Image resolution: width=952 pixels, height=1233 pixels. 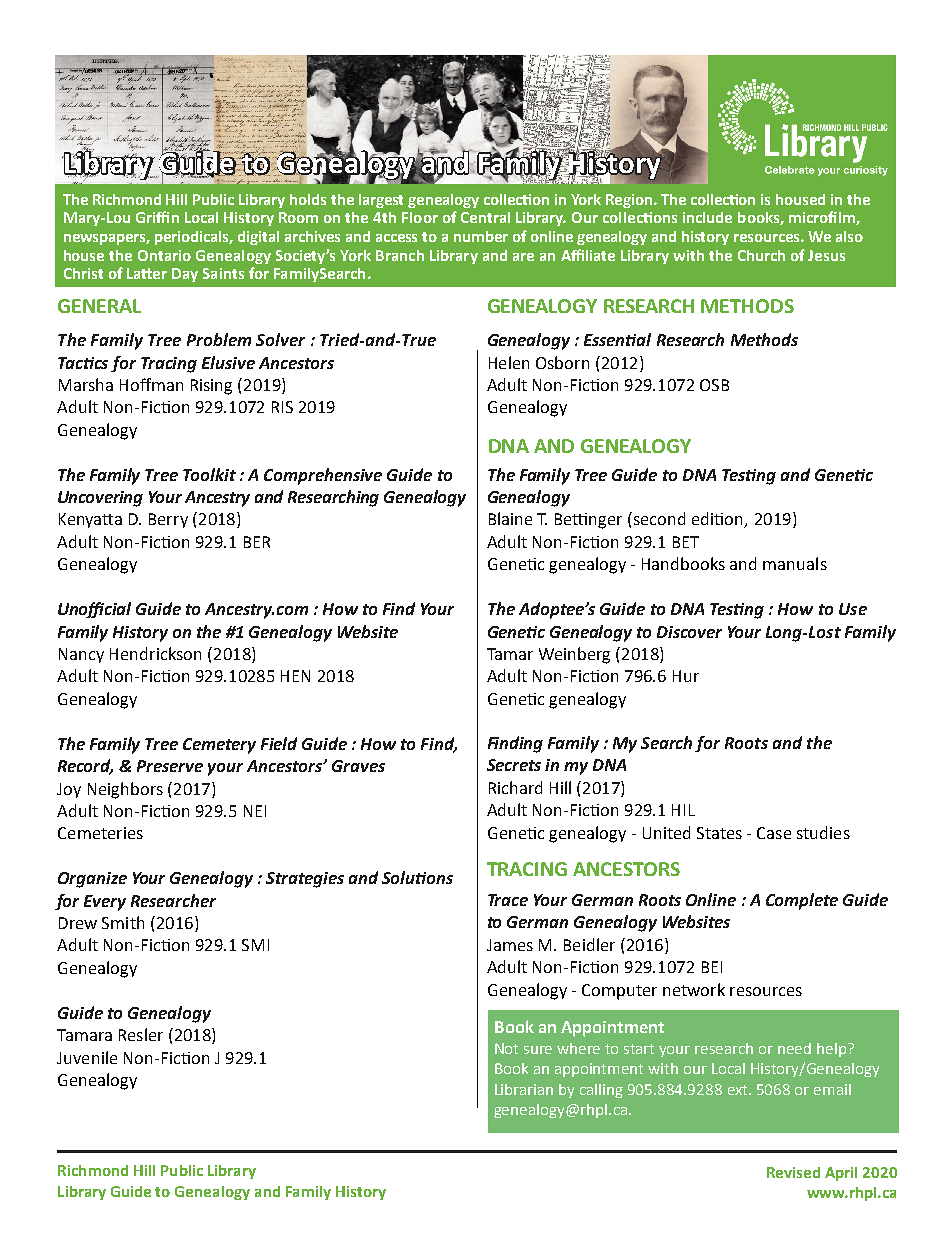 What do you see at coordinates (524, 1089) in the screenshot?
I see `Librarian` at bounding box center [524, 1089].
